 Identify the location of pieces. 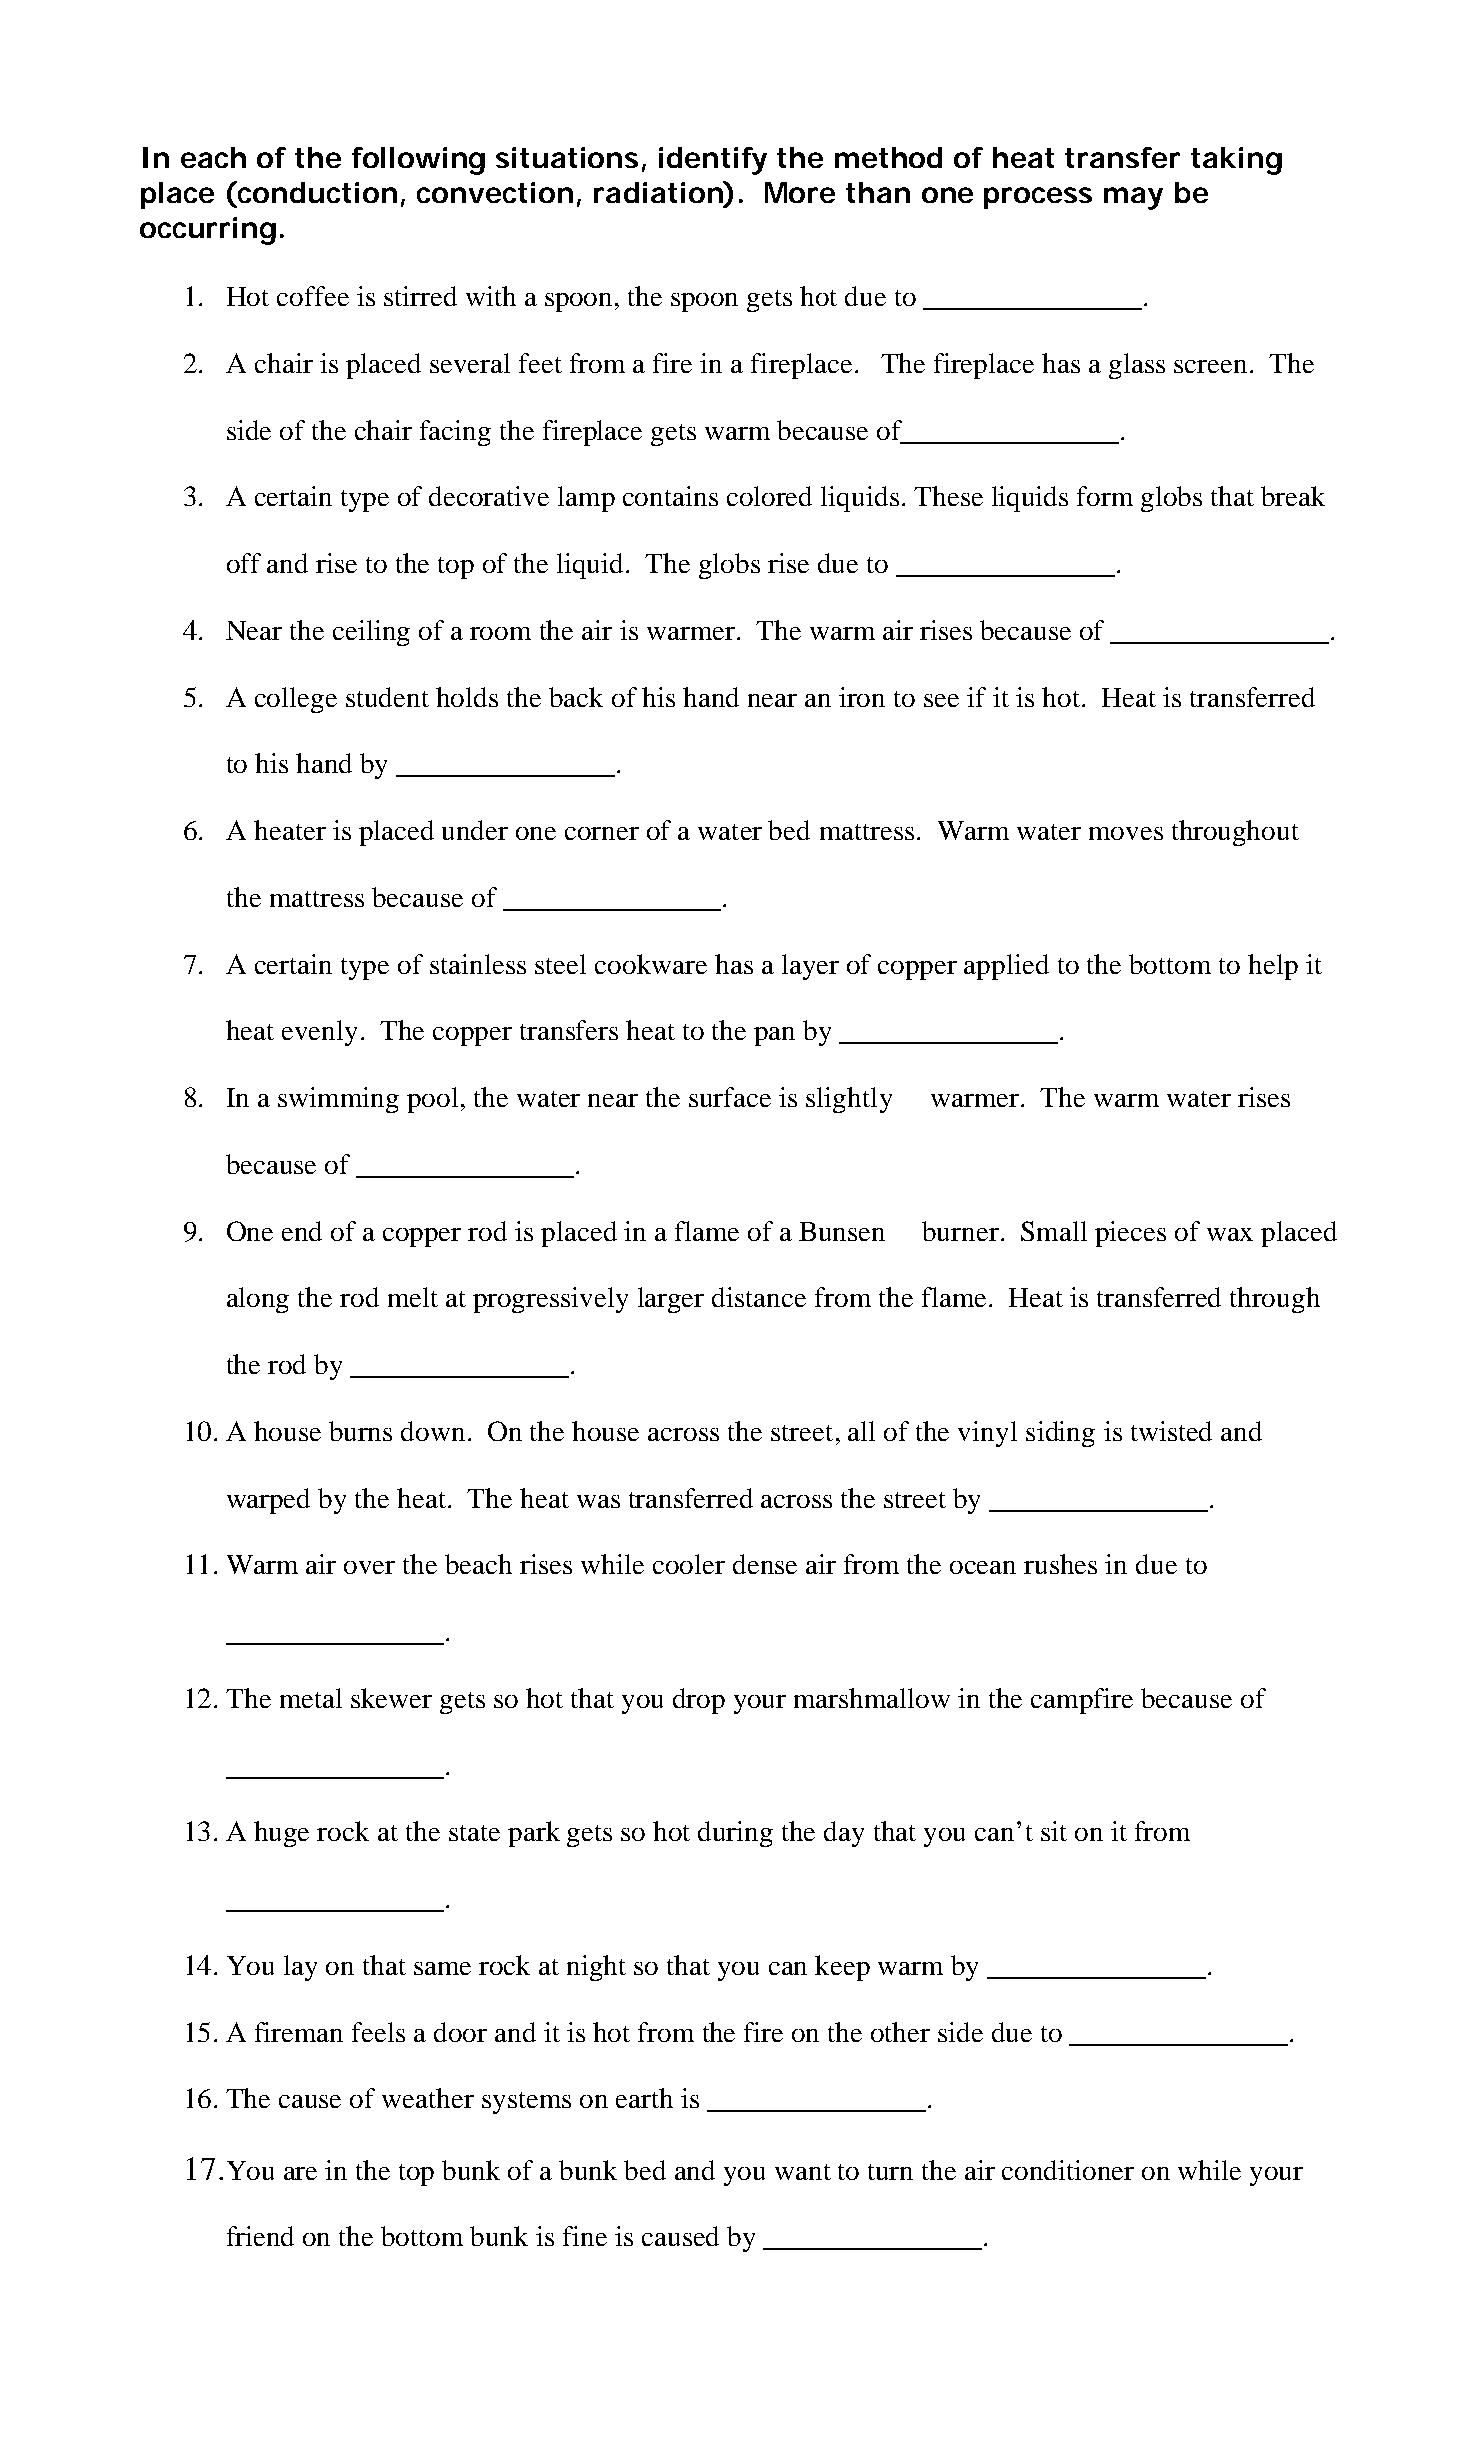
(1130, 1234).
